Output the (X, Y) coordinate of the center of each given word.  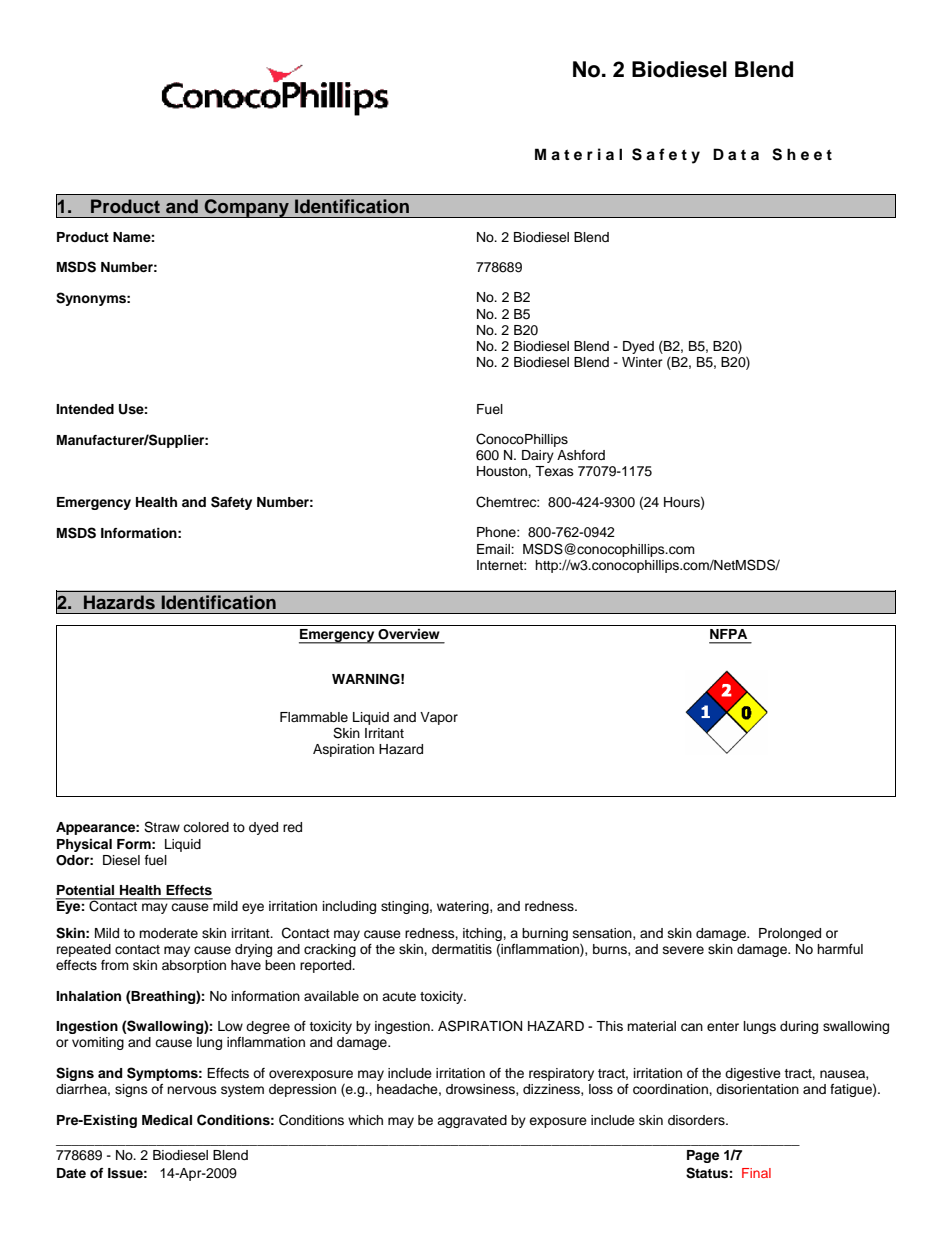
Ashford (581, 455)
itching (483, 936)
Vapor (439, 718)
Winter (642, 362)
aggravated (472, 1121)
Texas (554, 471)
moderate (168, 933)
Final (756, 1173)
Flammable (314, 717)
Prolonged (790, 934)
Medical (167, 1120)
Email (494, 549)
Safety (231, 503)
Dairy (538, 456)
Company (247, 208)
